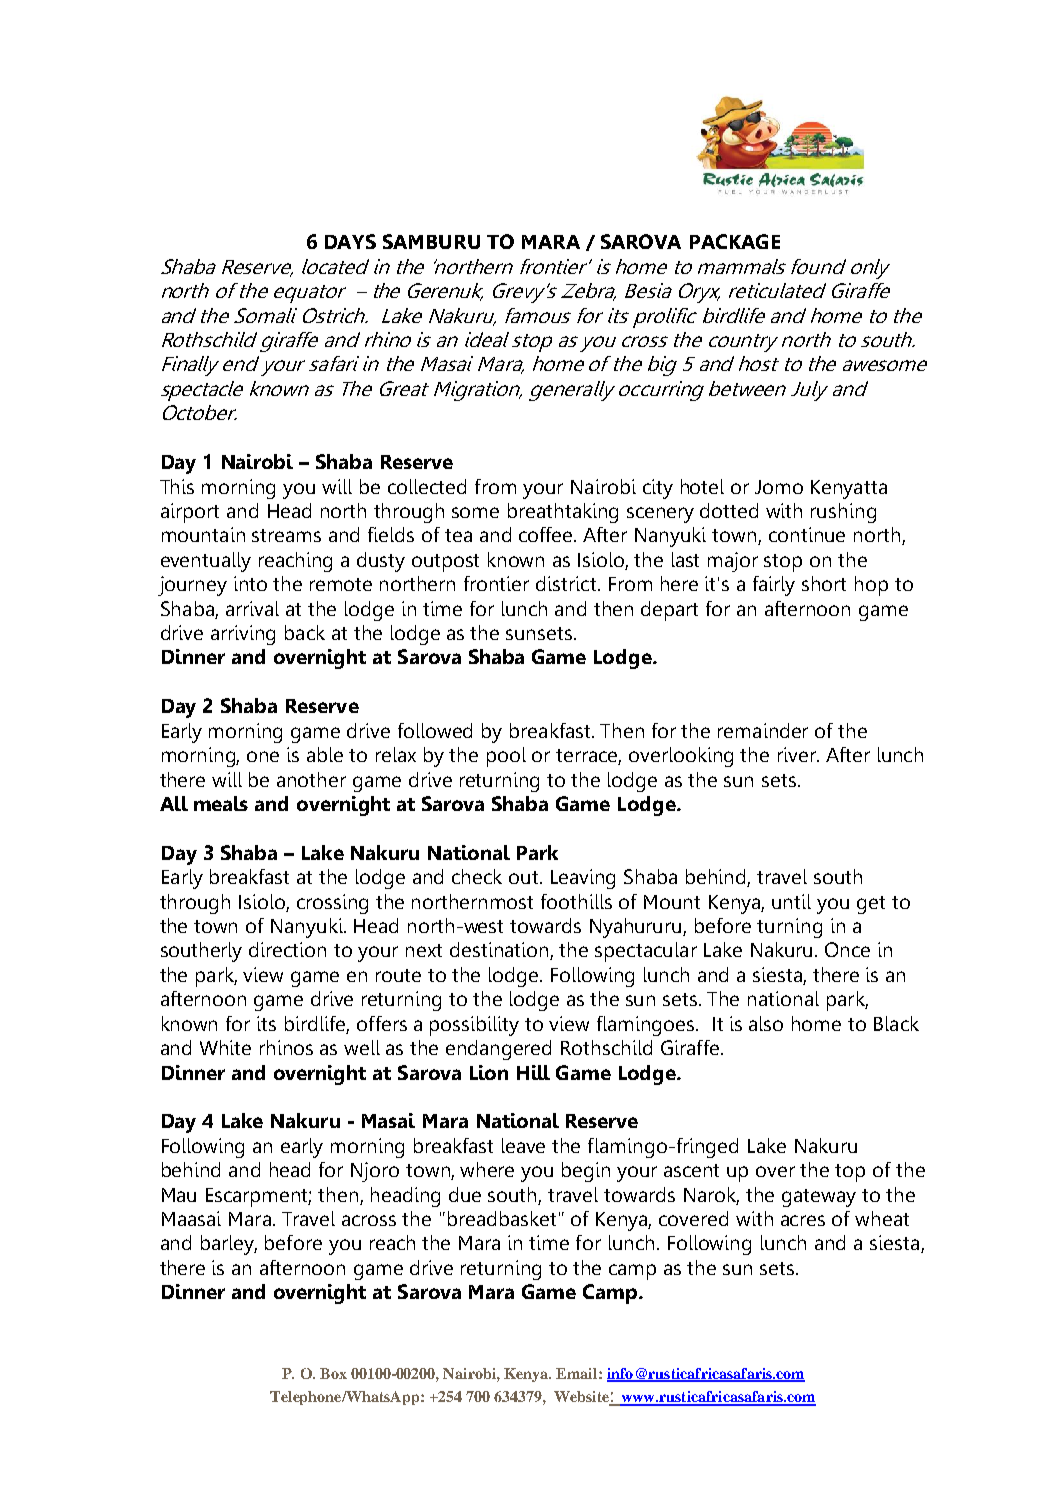  I want to click on river, so click(798, 754).
